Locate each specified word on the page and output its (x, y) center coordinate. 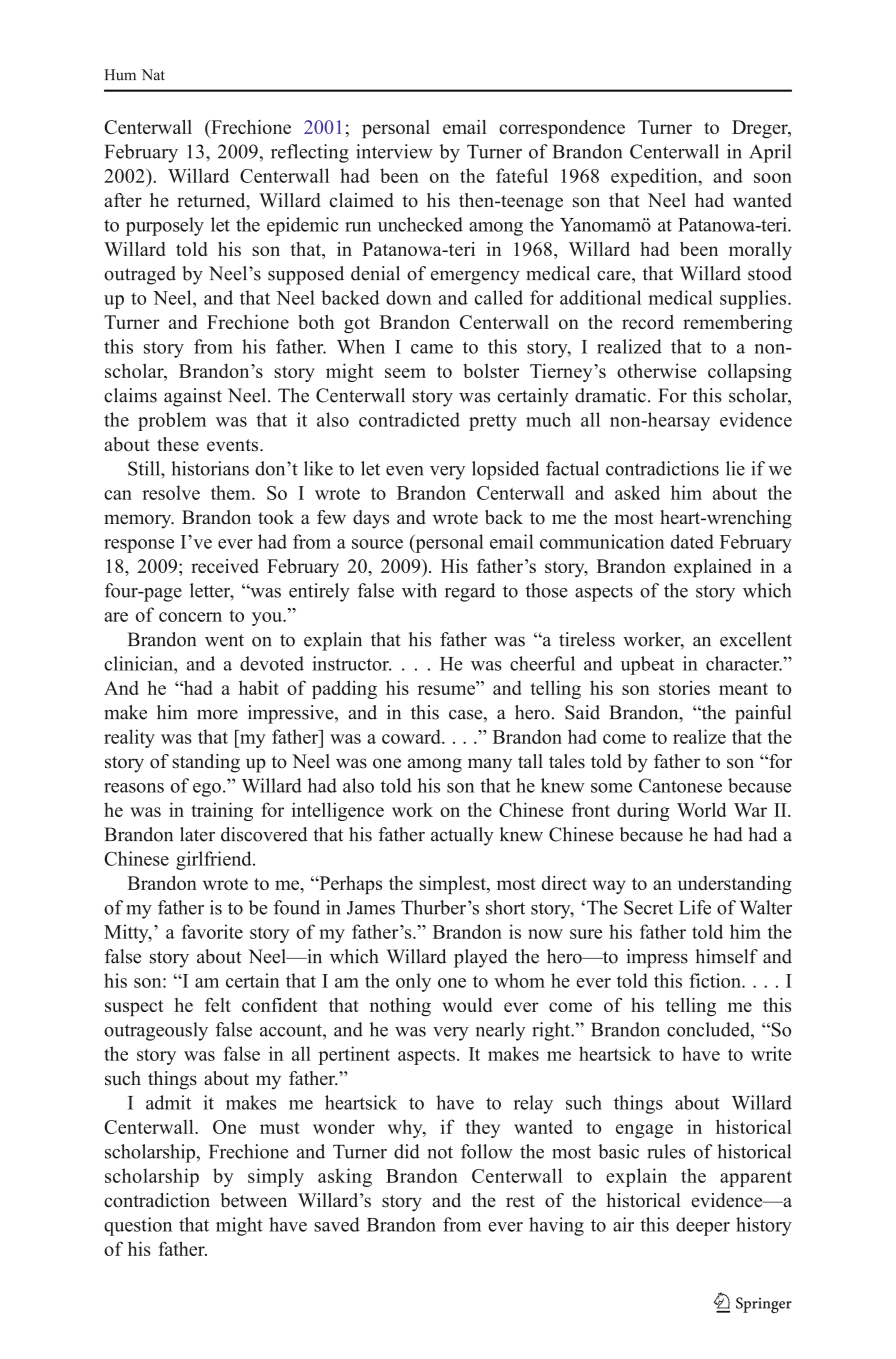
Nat (153, 75)
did (407, 1151)
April (770, 153)
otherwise (657, 370)
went (224, 640)
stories (684, 687)
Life (695, 907)
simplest (453, 885)
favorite (212, 931)
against (193, 397)
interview (394, 151)
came (432, 349)
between (254, 1200)
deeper (703, 1226)
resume (448, 690)
